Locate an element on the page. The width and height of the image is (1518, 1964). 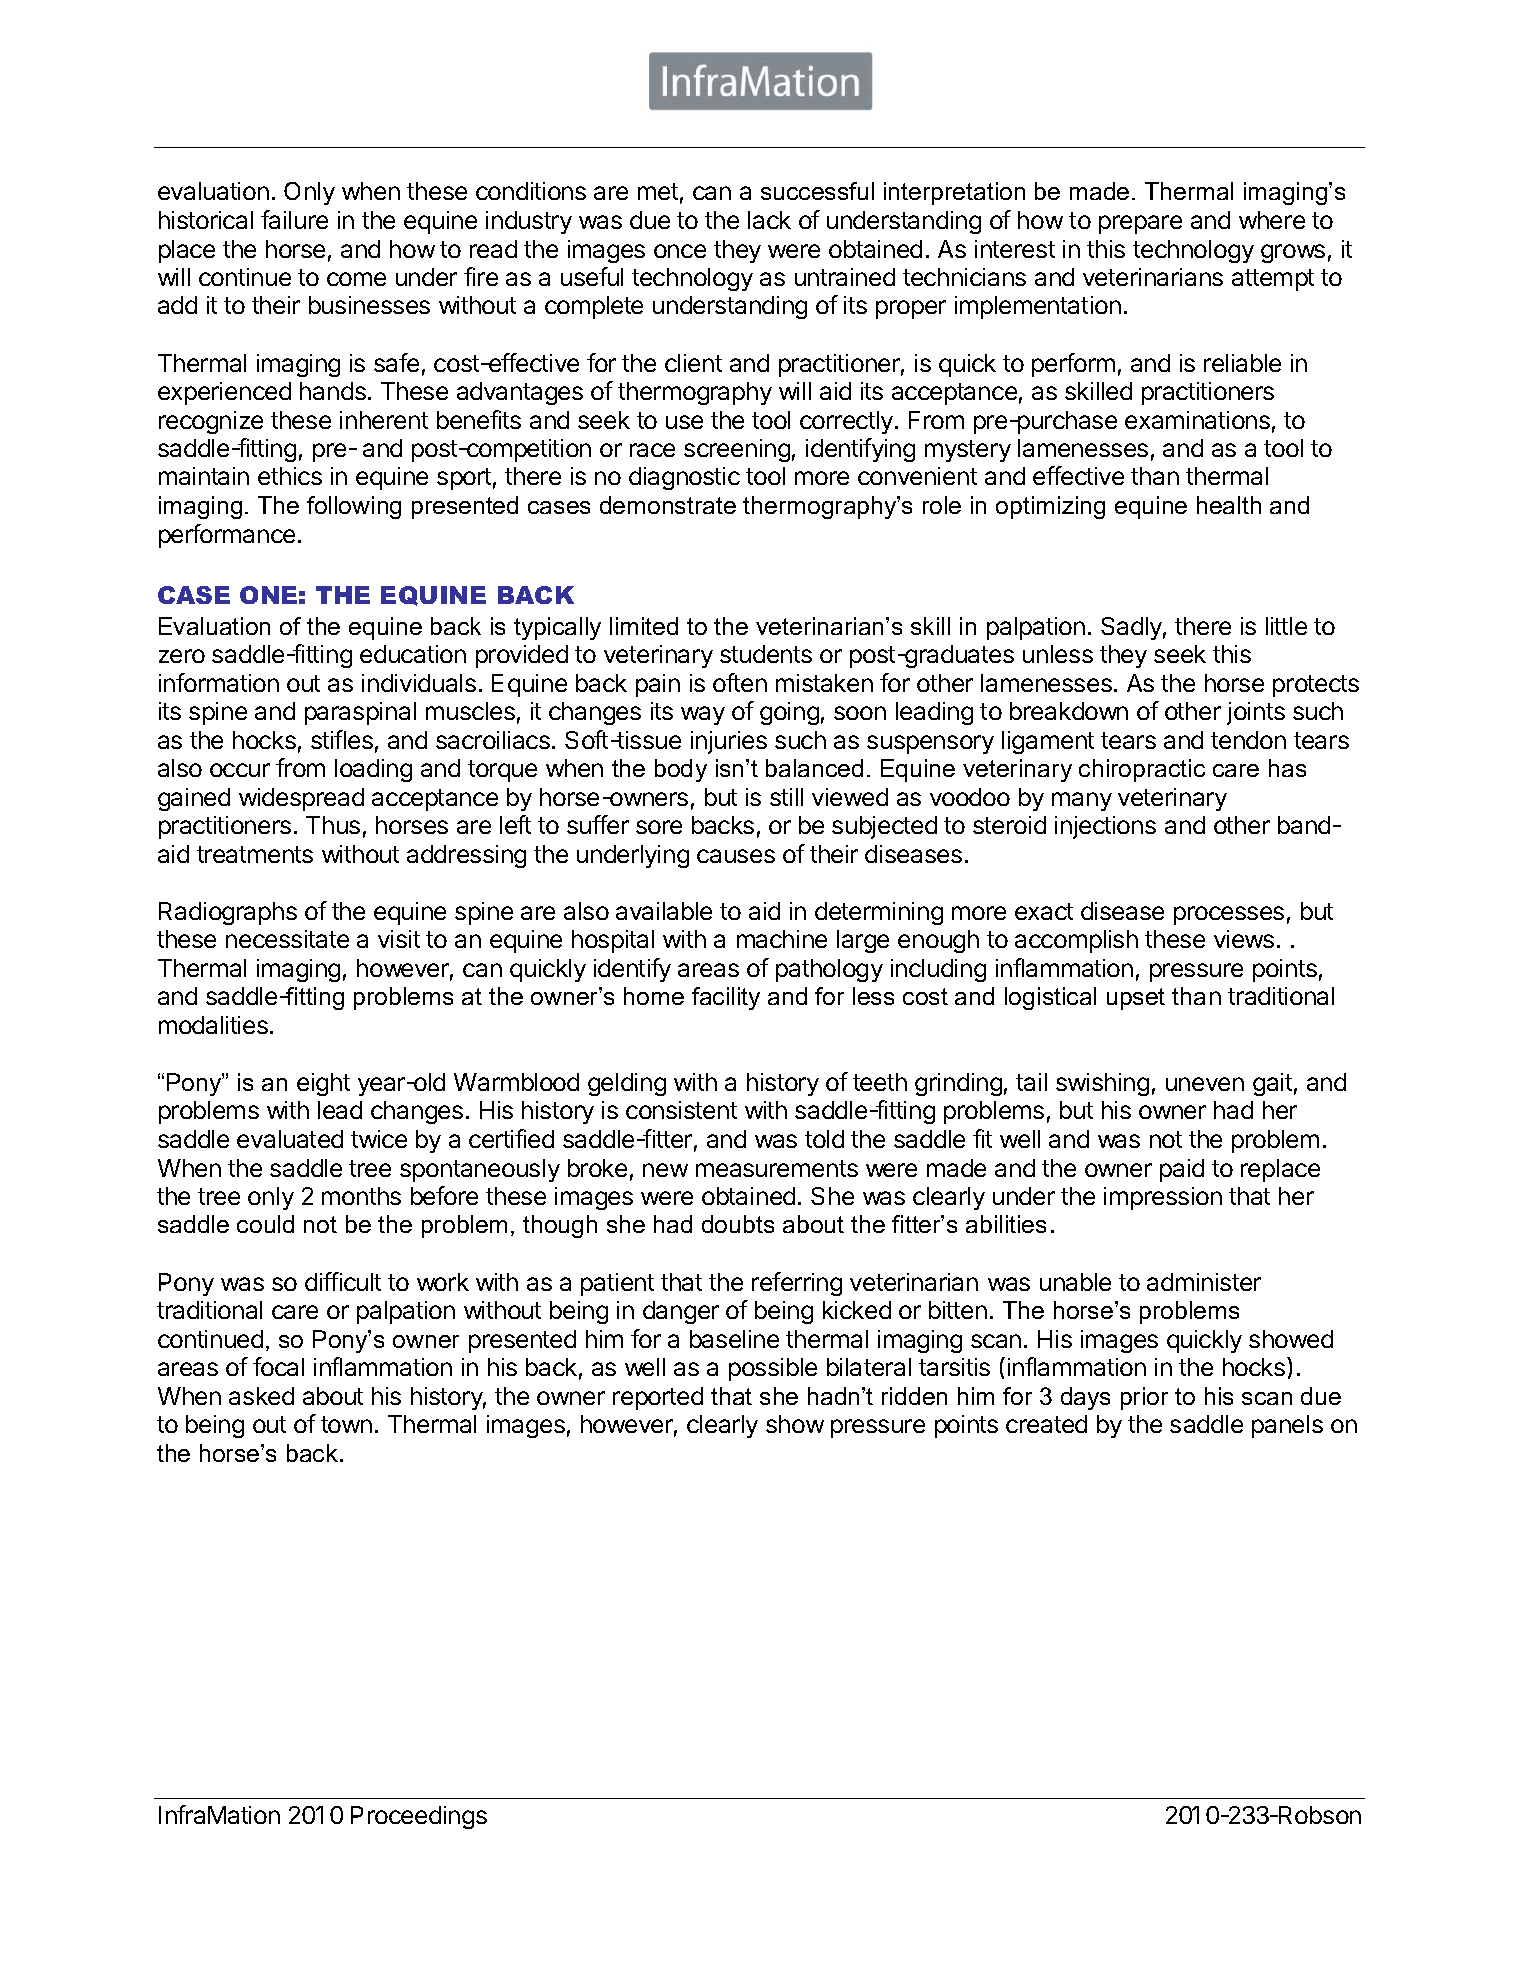
difficult is located at coordinates (343, 1281).
